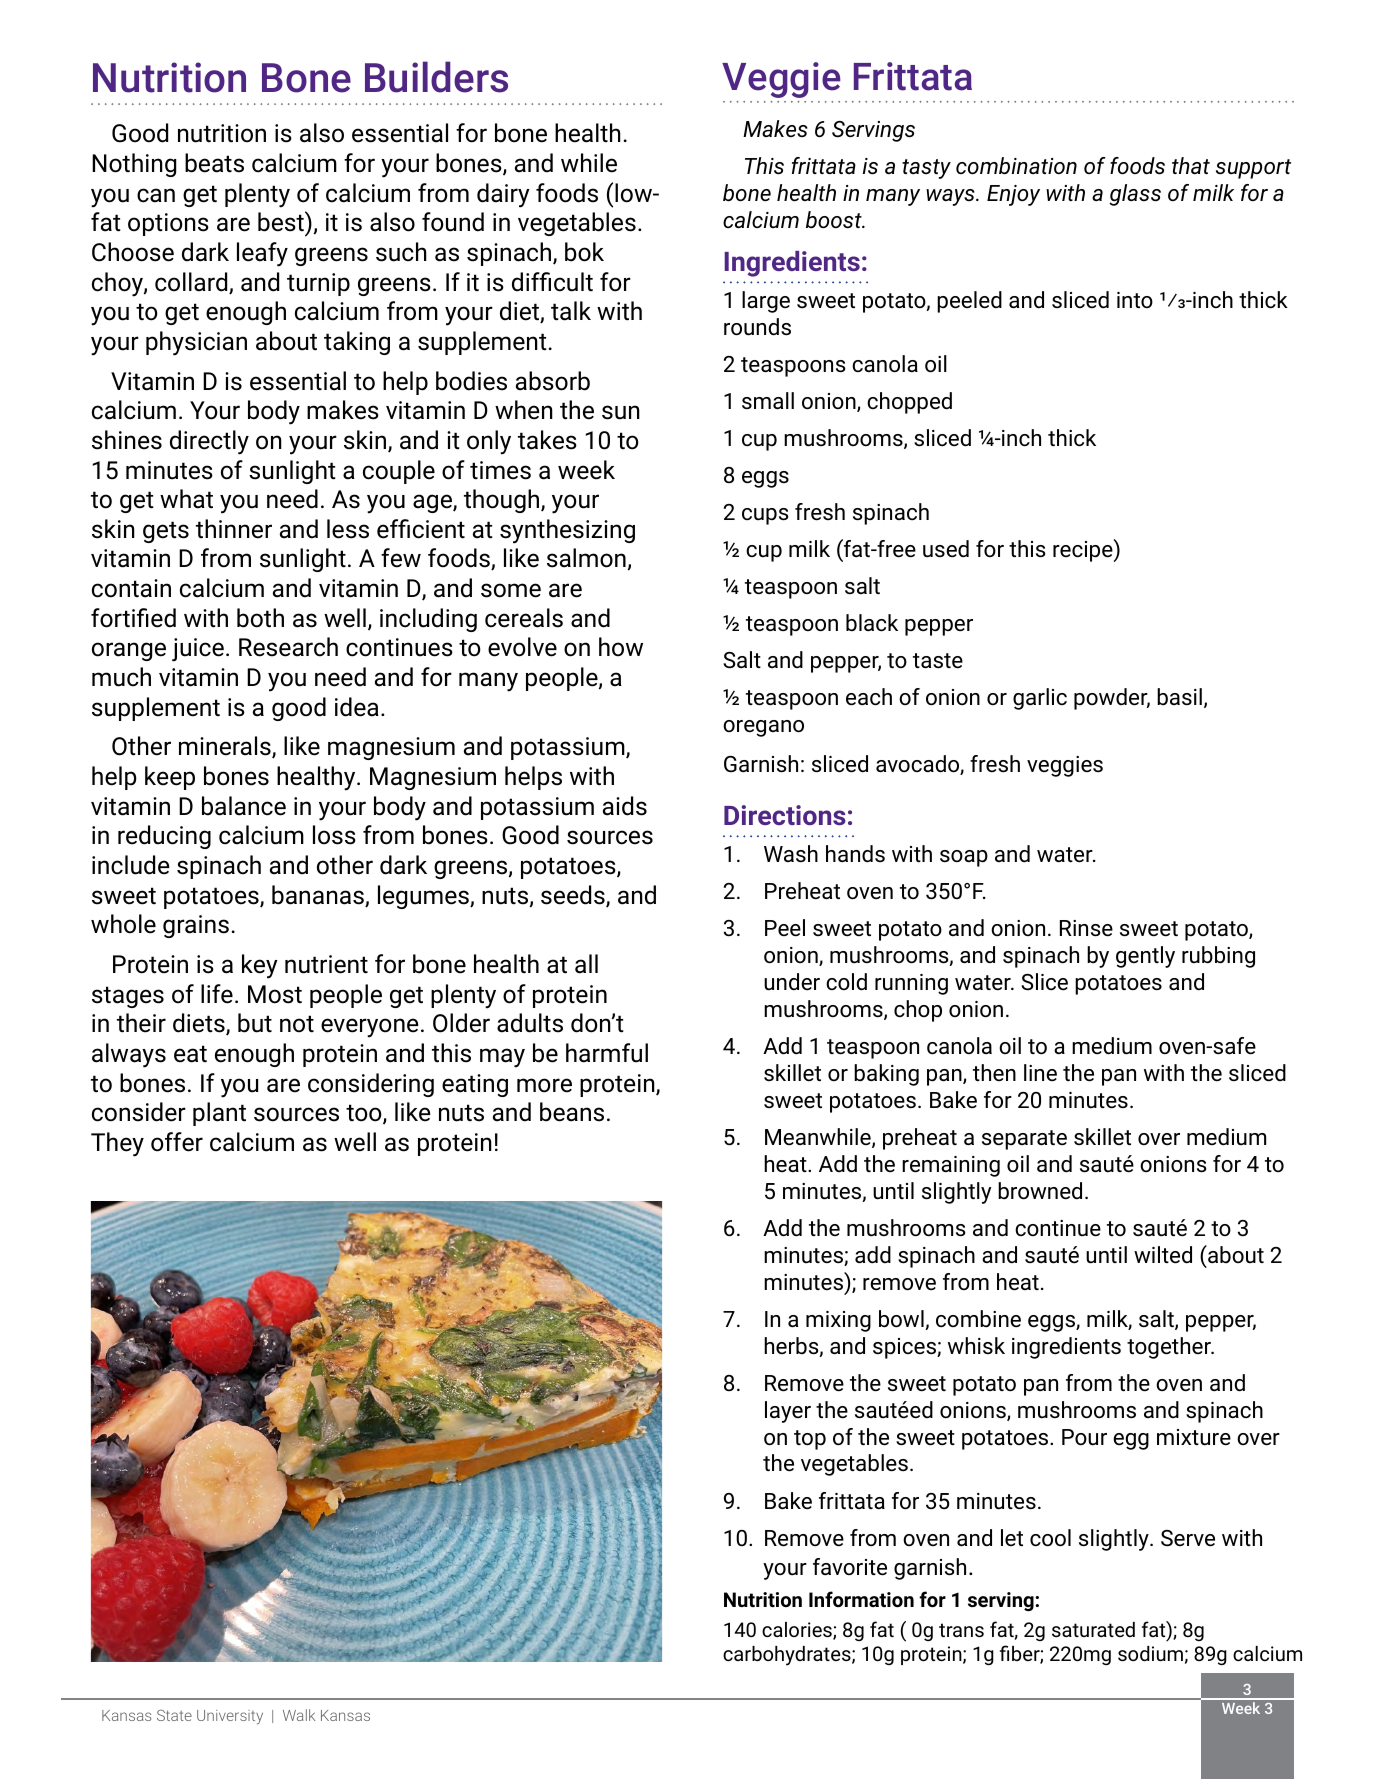 The height and width of the image is (1779, 1375). I want to click on powder, so click(1112, 699).
